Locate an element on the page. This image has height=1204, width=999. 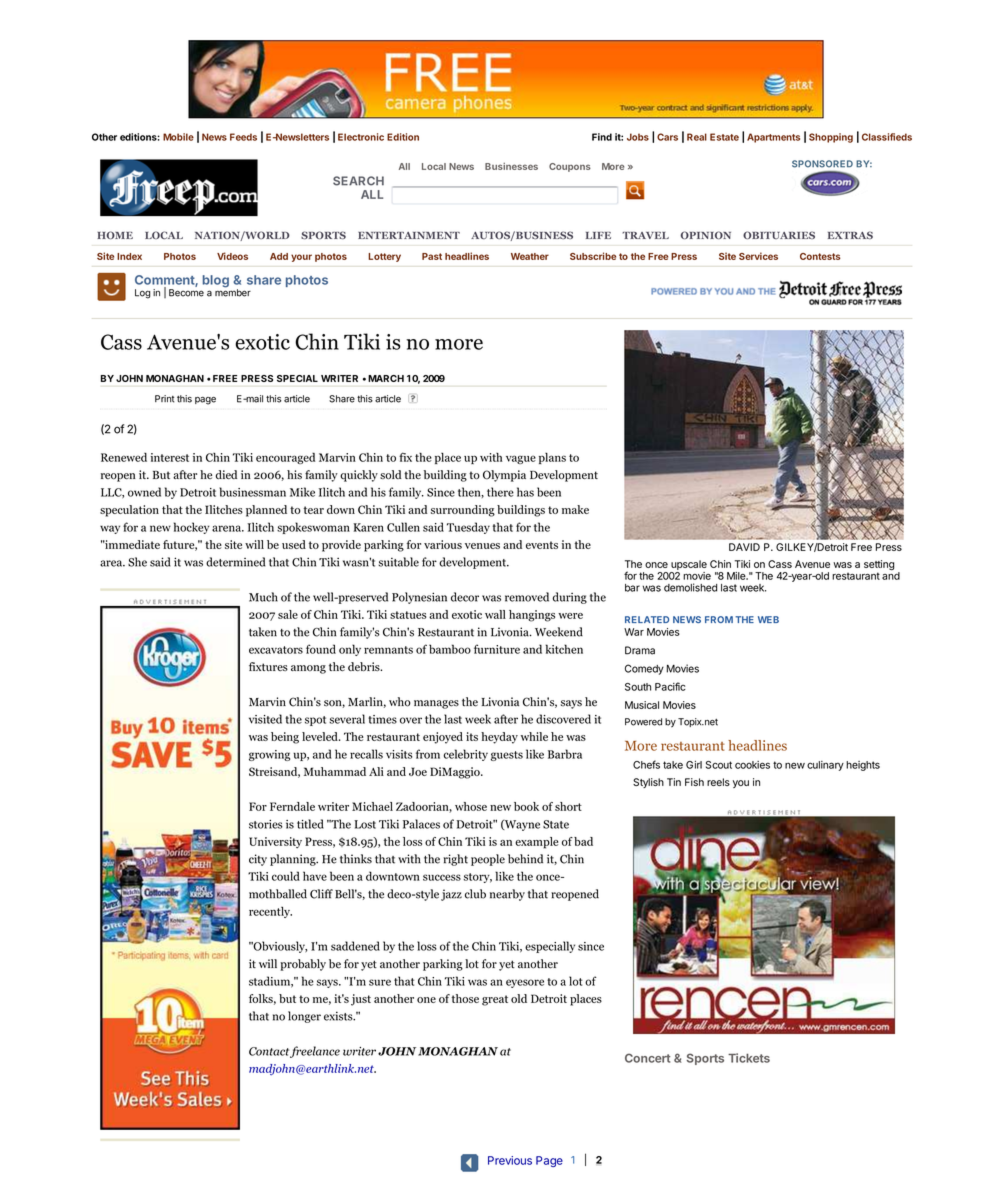
SPONSORED is located at coordinates (822, 164).
